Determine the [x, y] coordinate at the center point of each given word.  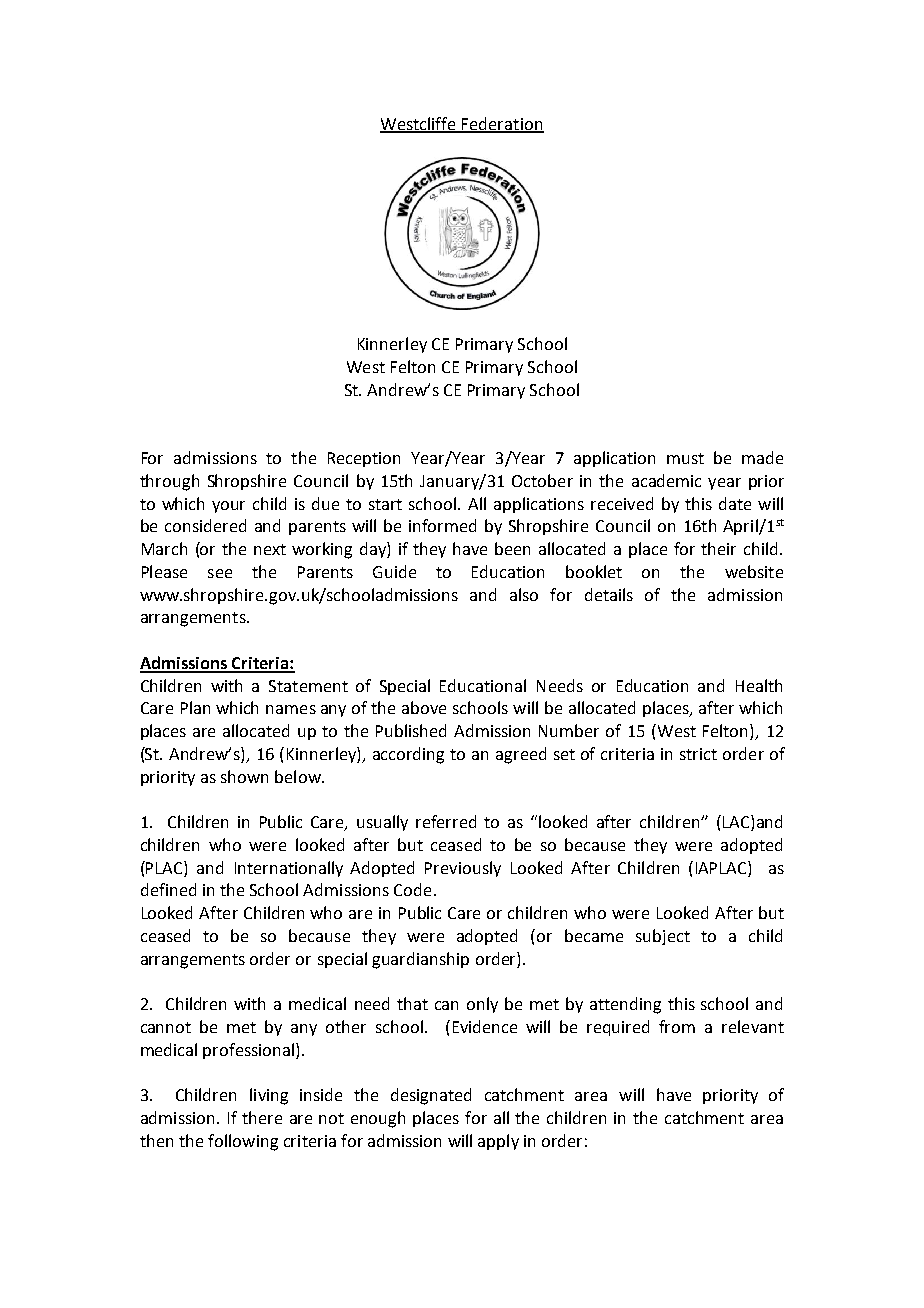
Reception [364, 459]
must [685, 458]
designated [431, 1096]
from [677, 1026]
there [262, 1117]
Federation [502, 124]
